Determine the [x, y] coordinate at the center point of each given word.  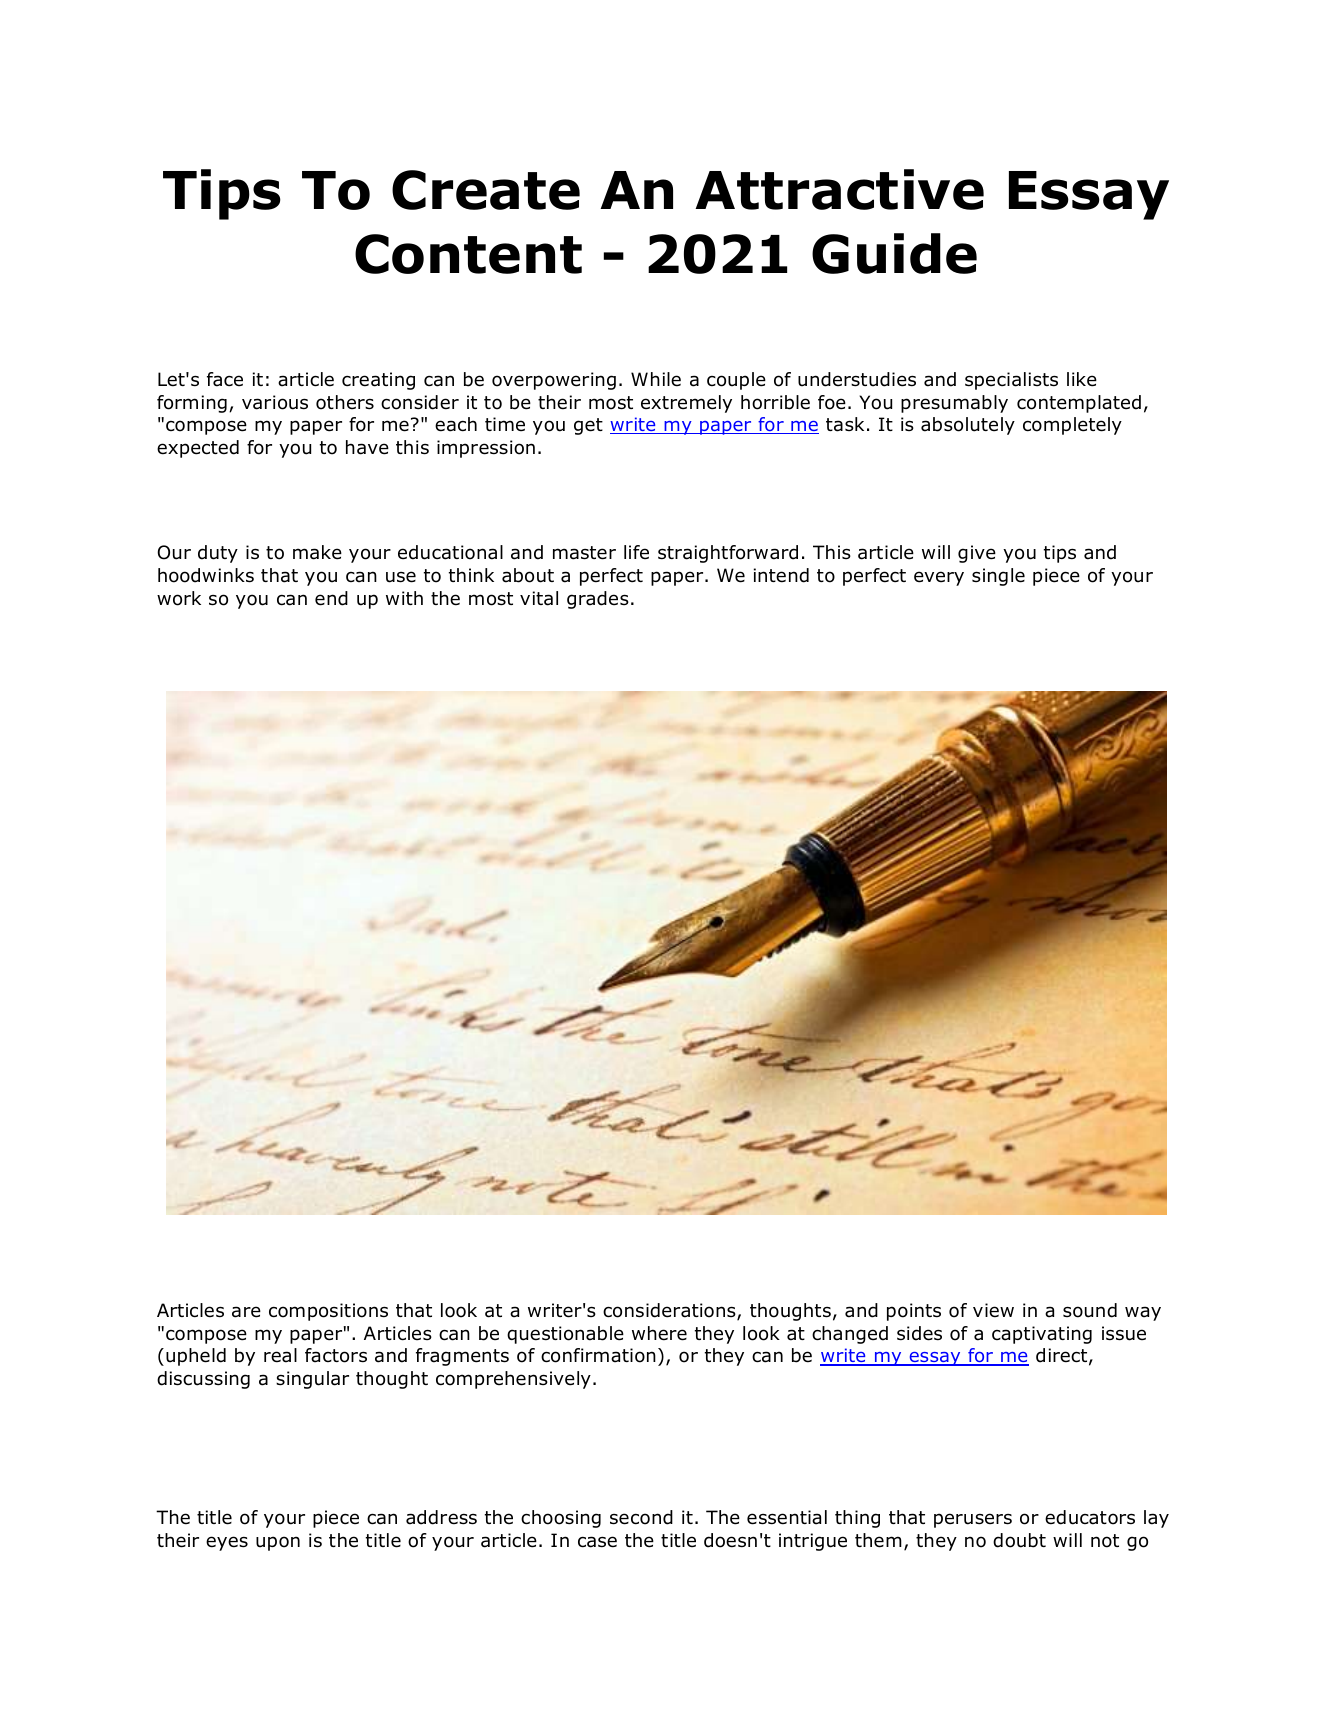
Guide [894, 253]
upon [278, 1543]
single [998, 577]
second [641, 1517]
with [404, 598]
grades [598, 600]
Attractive [839, 189]
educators [1090, 1517]
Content [468, 254]
